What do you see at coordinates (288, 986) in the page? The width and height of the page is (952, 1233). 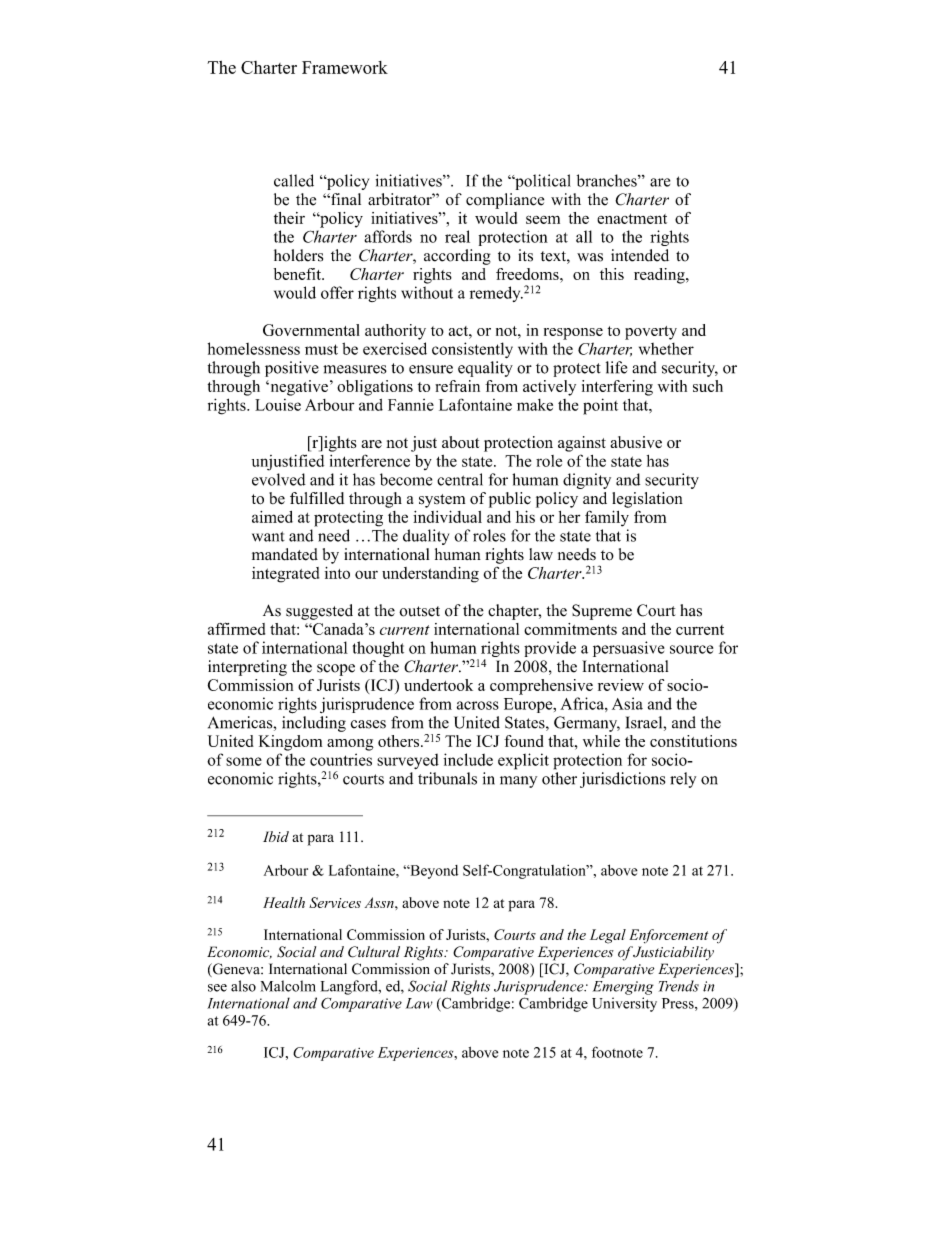 I see `Malcolm` at bounding box center [288, 986].
